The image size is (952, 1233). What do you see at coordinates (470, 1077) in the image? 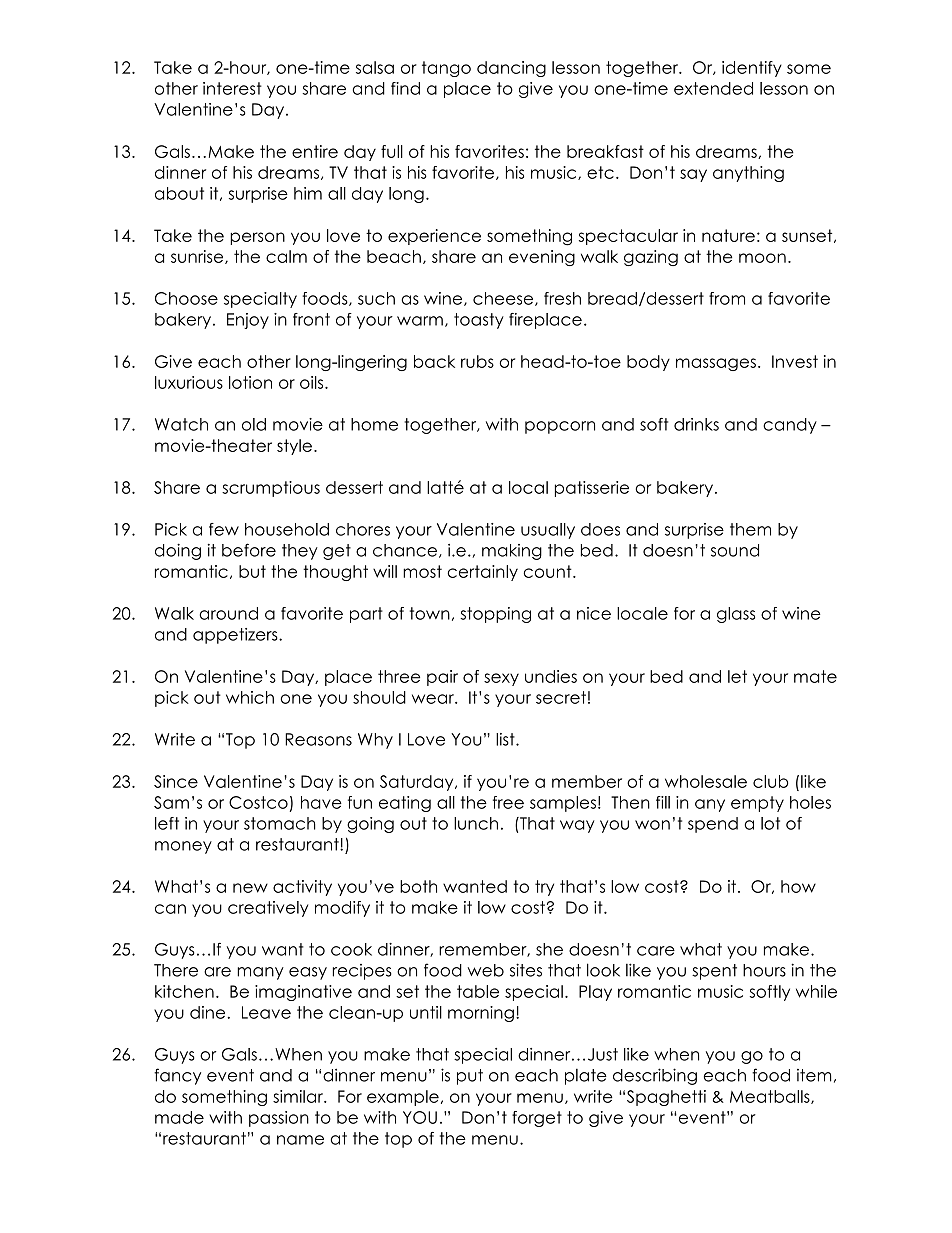
I see `put` at bounding box center [470, 1077].
